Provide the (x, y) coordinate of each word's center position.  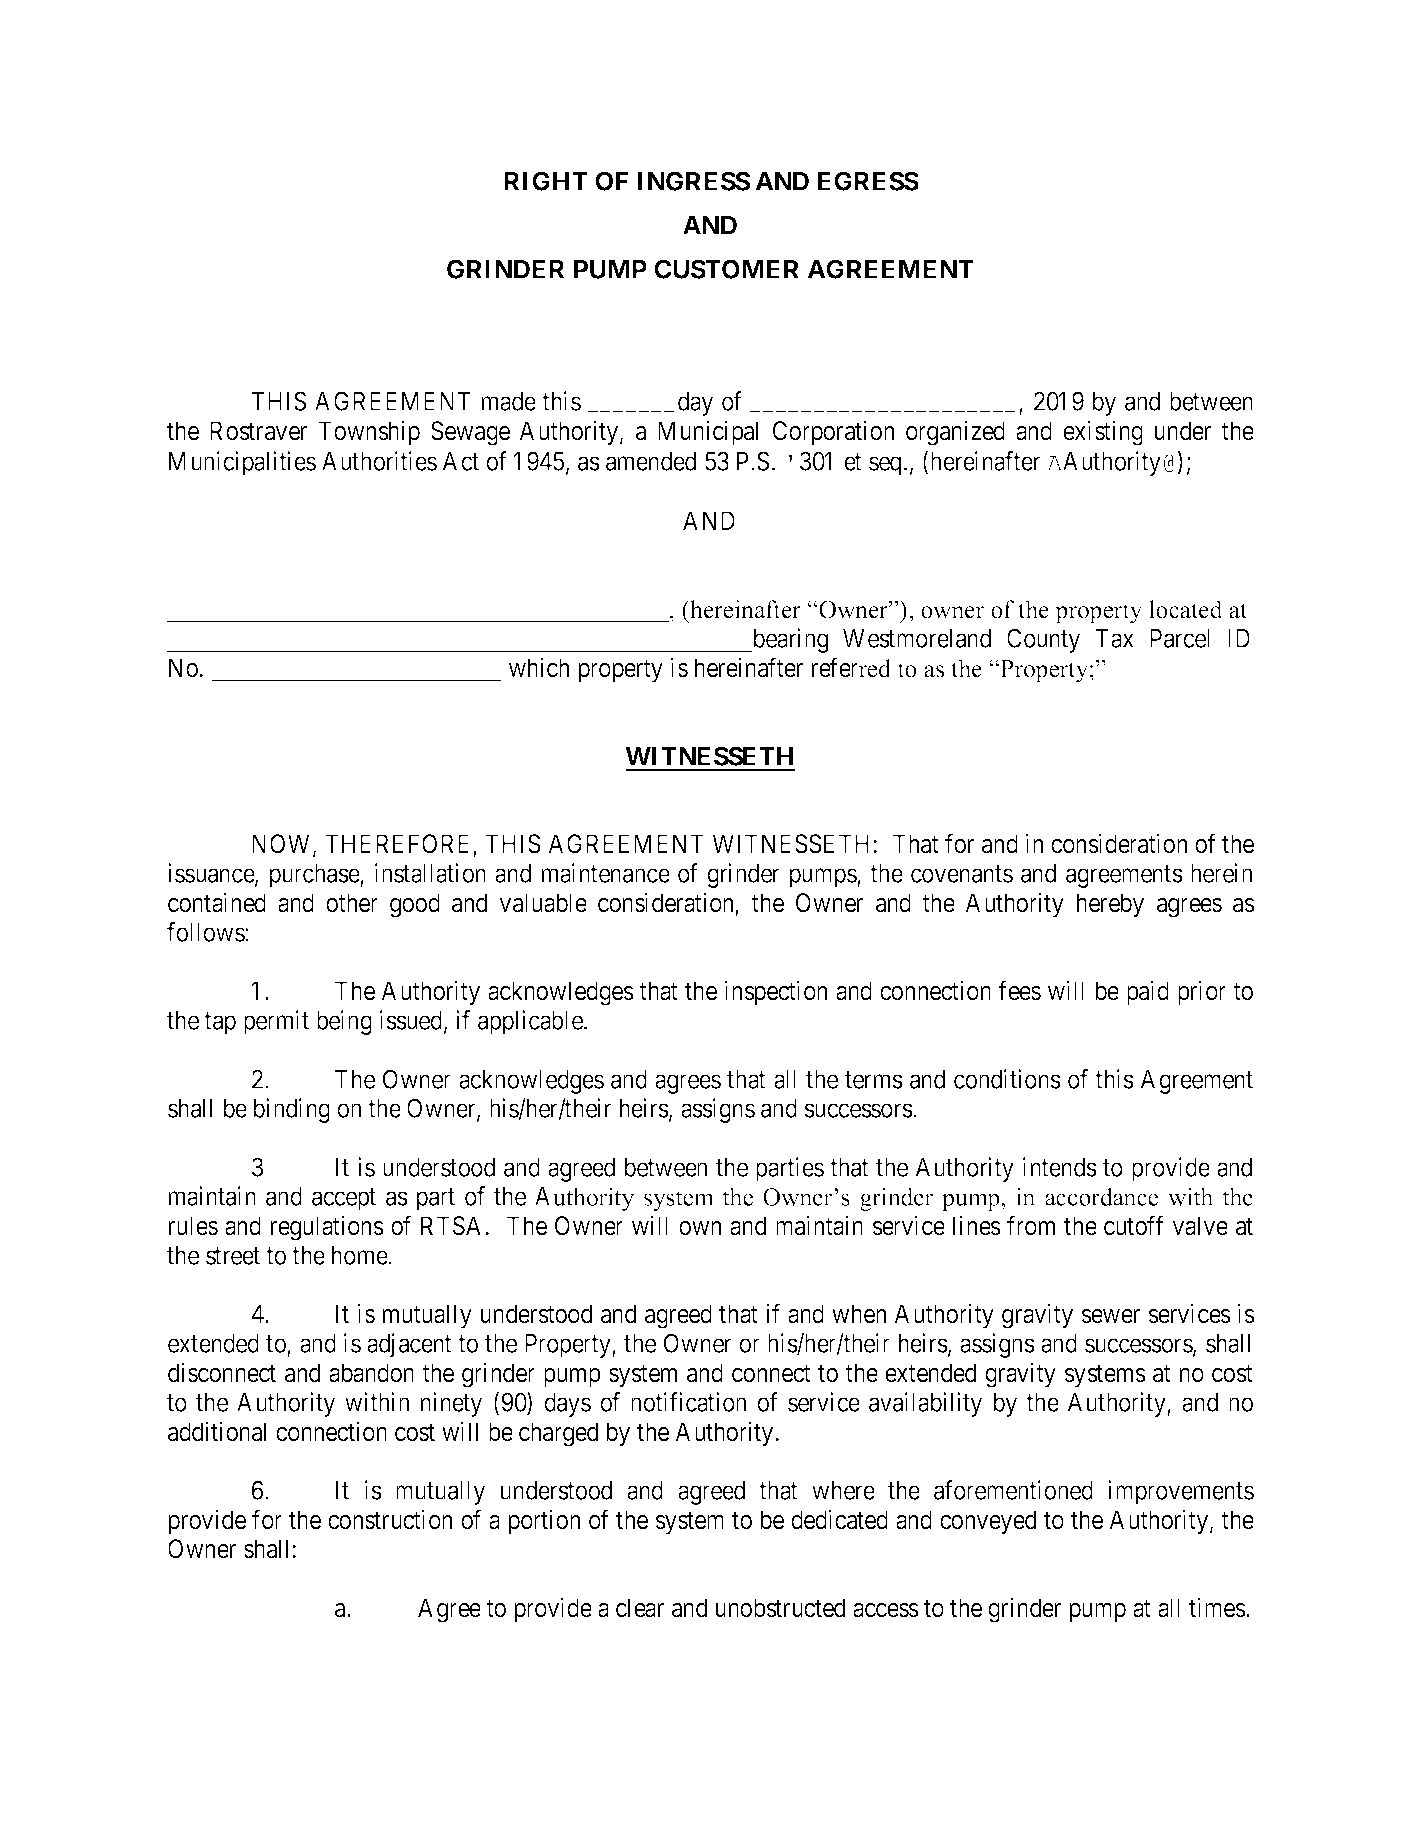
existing (1103, 433)
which (539, 667)
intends (1060, 1167)
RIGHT (546, 181)
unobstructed (780, 1608)
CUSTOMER (726, 269)
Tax (1114, 638)
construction (390, 1519)
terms (874, 1080)
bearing (789, 640)
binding (292, 1110)
